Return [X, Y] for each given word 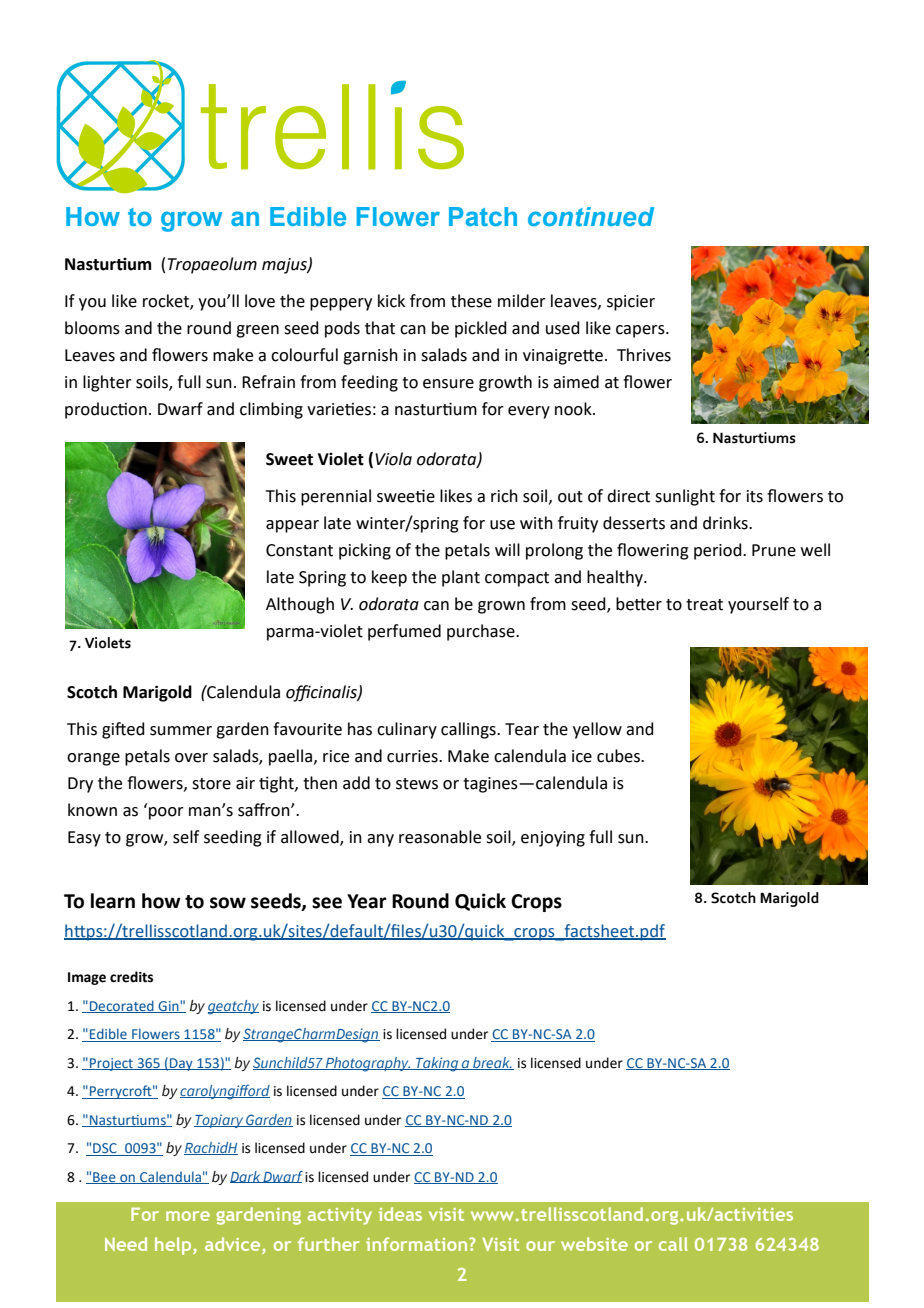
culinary [407, 730]
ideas [400, 1214]
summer [181, 731]
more [188, 1216]
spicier [631, 303]
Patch [483, 217]
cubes [619, 756]
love [260, 301]
